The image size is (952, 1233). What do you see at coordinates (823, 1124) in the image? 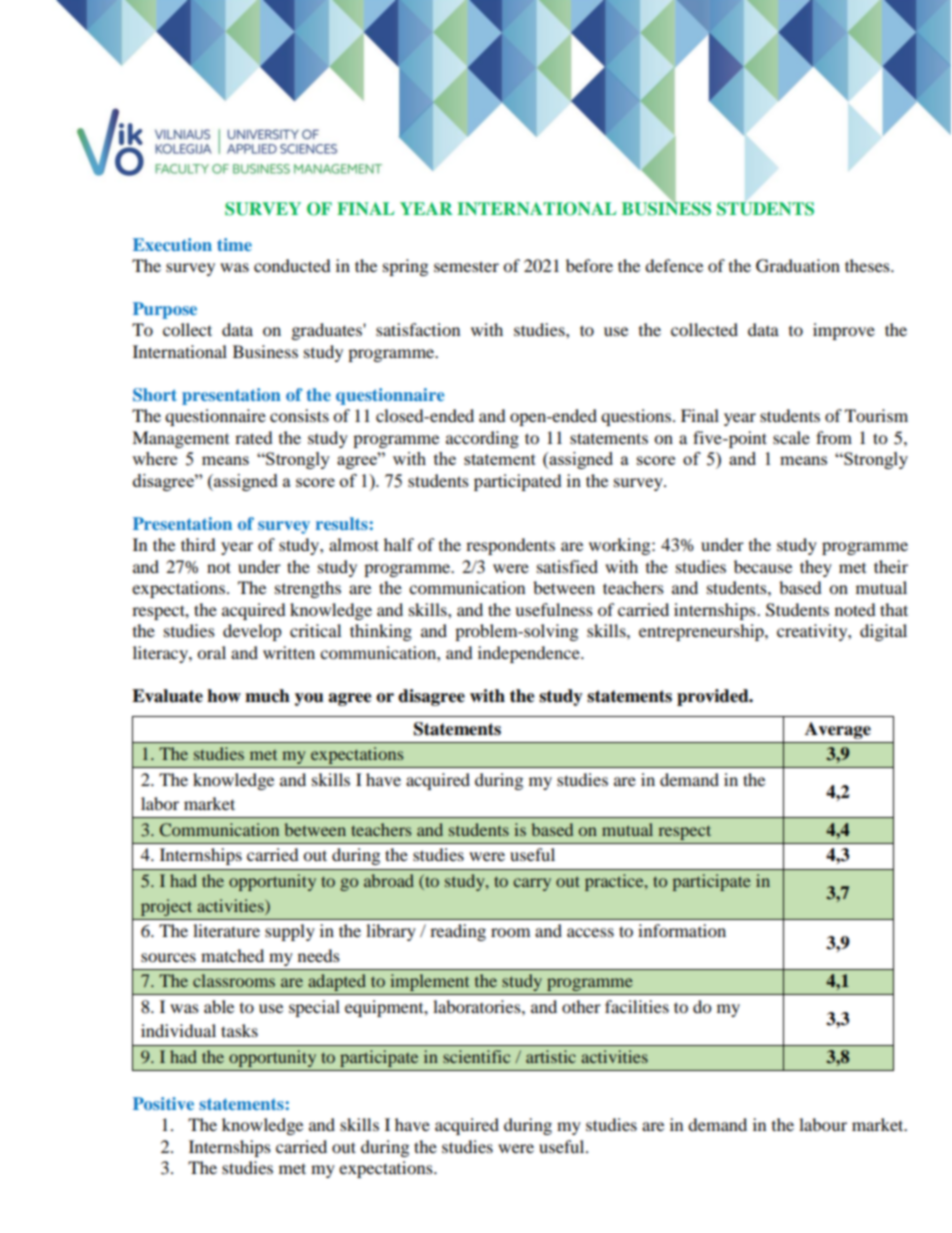
I see `labour` at bounding box center [823, 1124].
